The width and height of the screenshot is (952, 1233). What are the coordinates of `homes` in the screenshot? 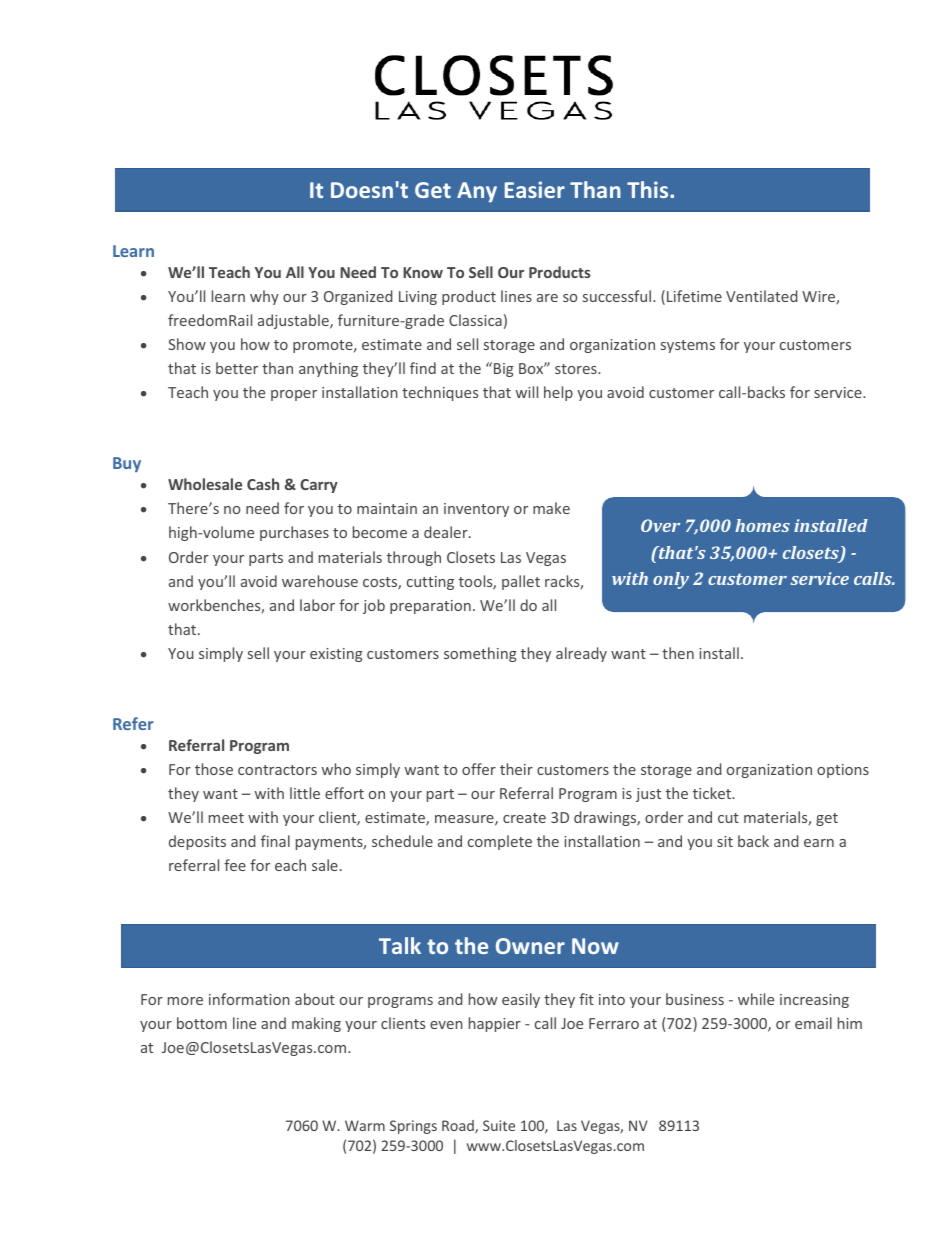 It's located at (762, 525).
